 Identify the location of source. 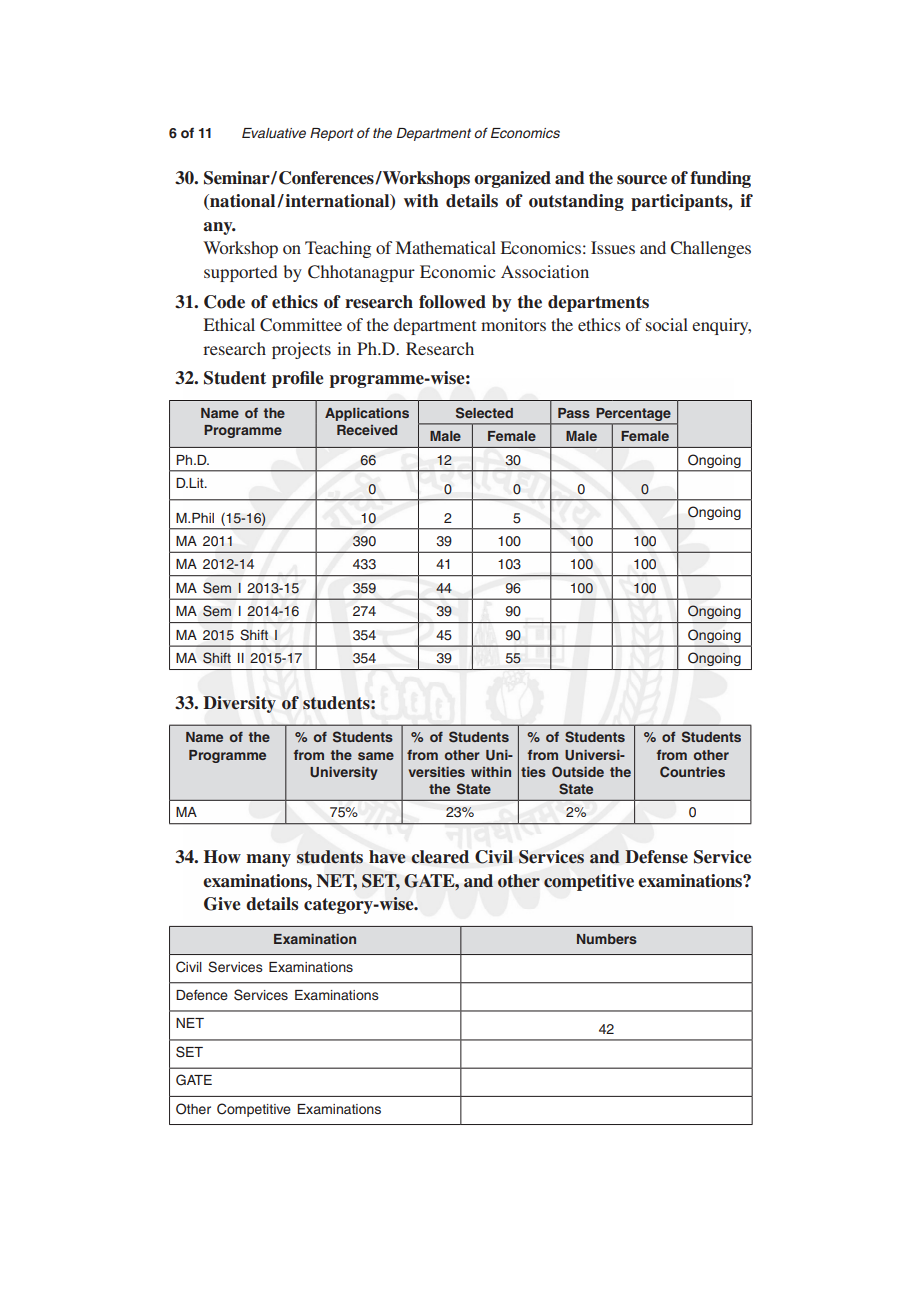
(642, 180).
